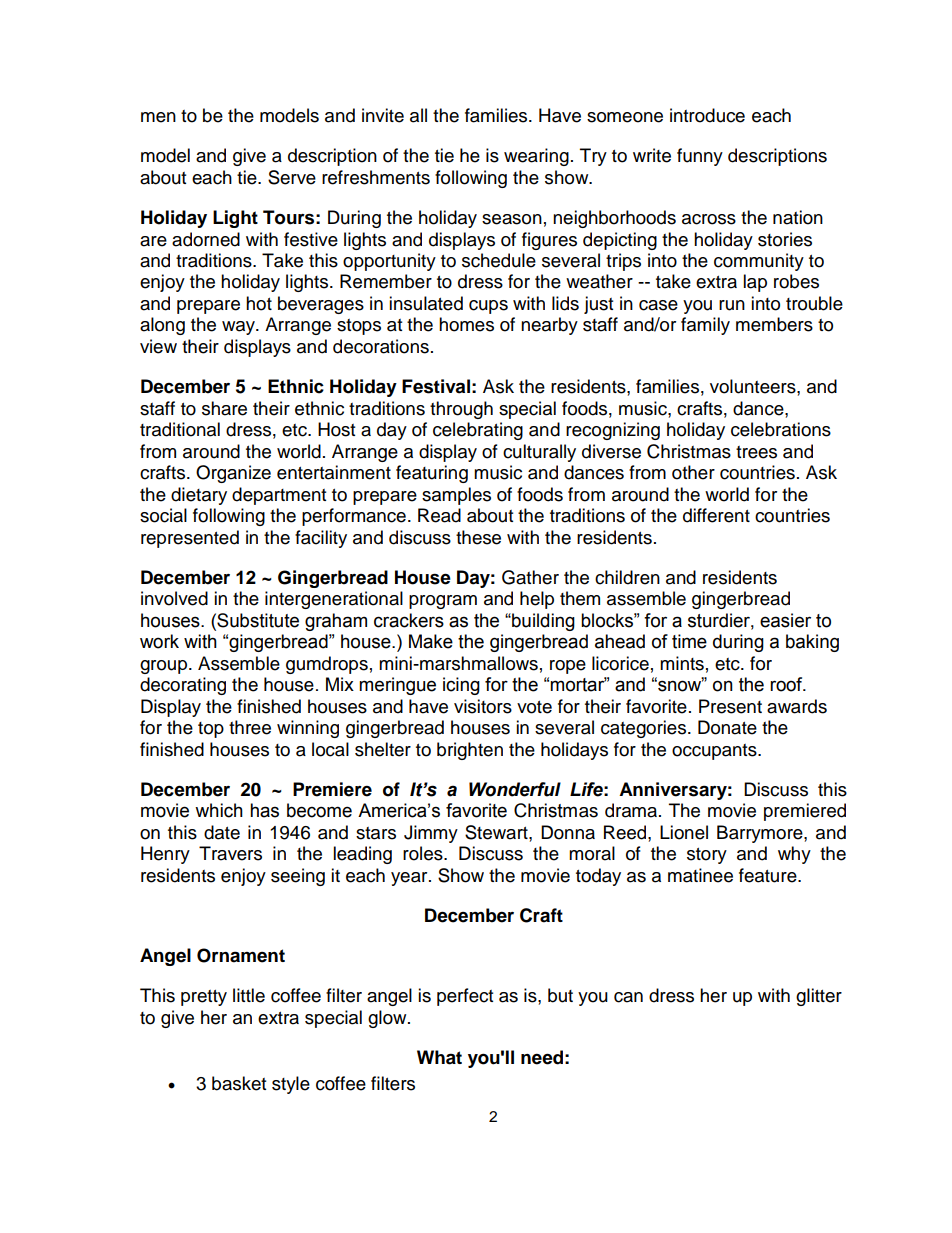  I want to click on easier, so click(785, 620).
